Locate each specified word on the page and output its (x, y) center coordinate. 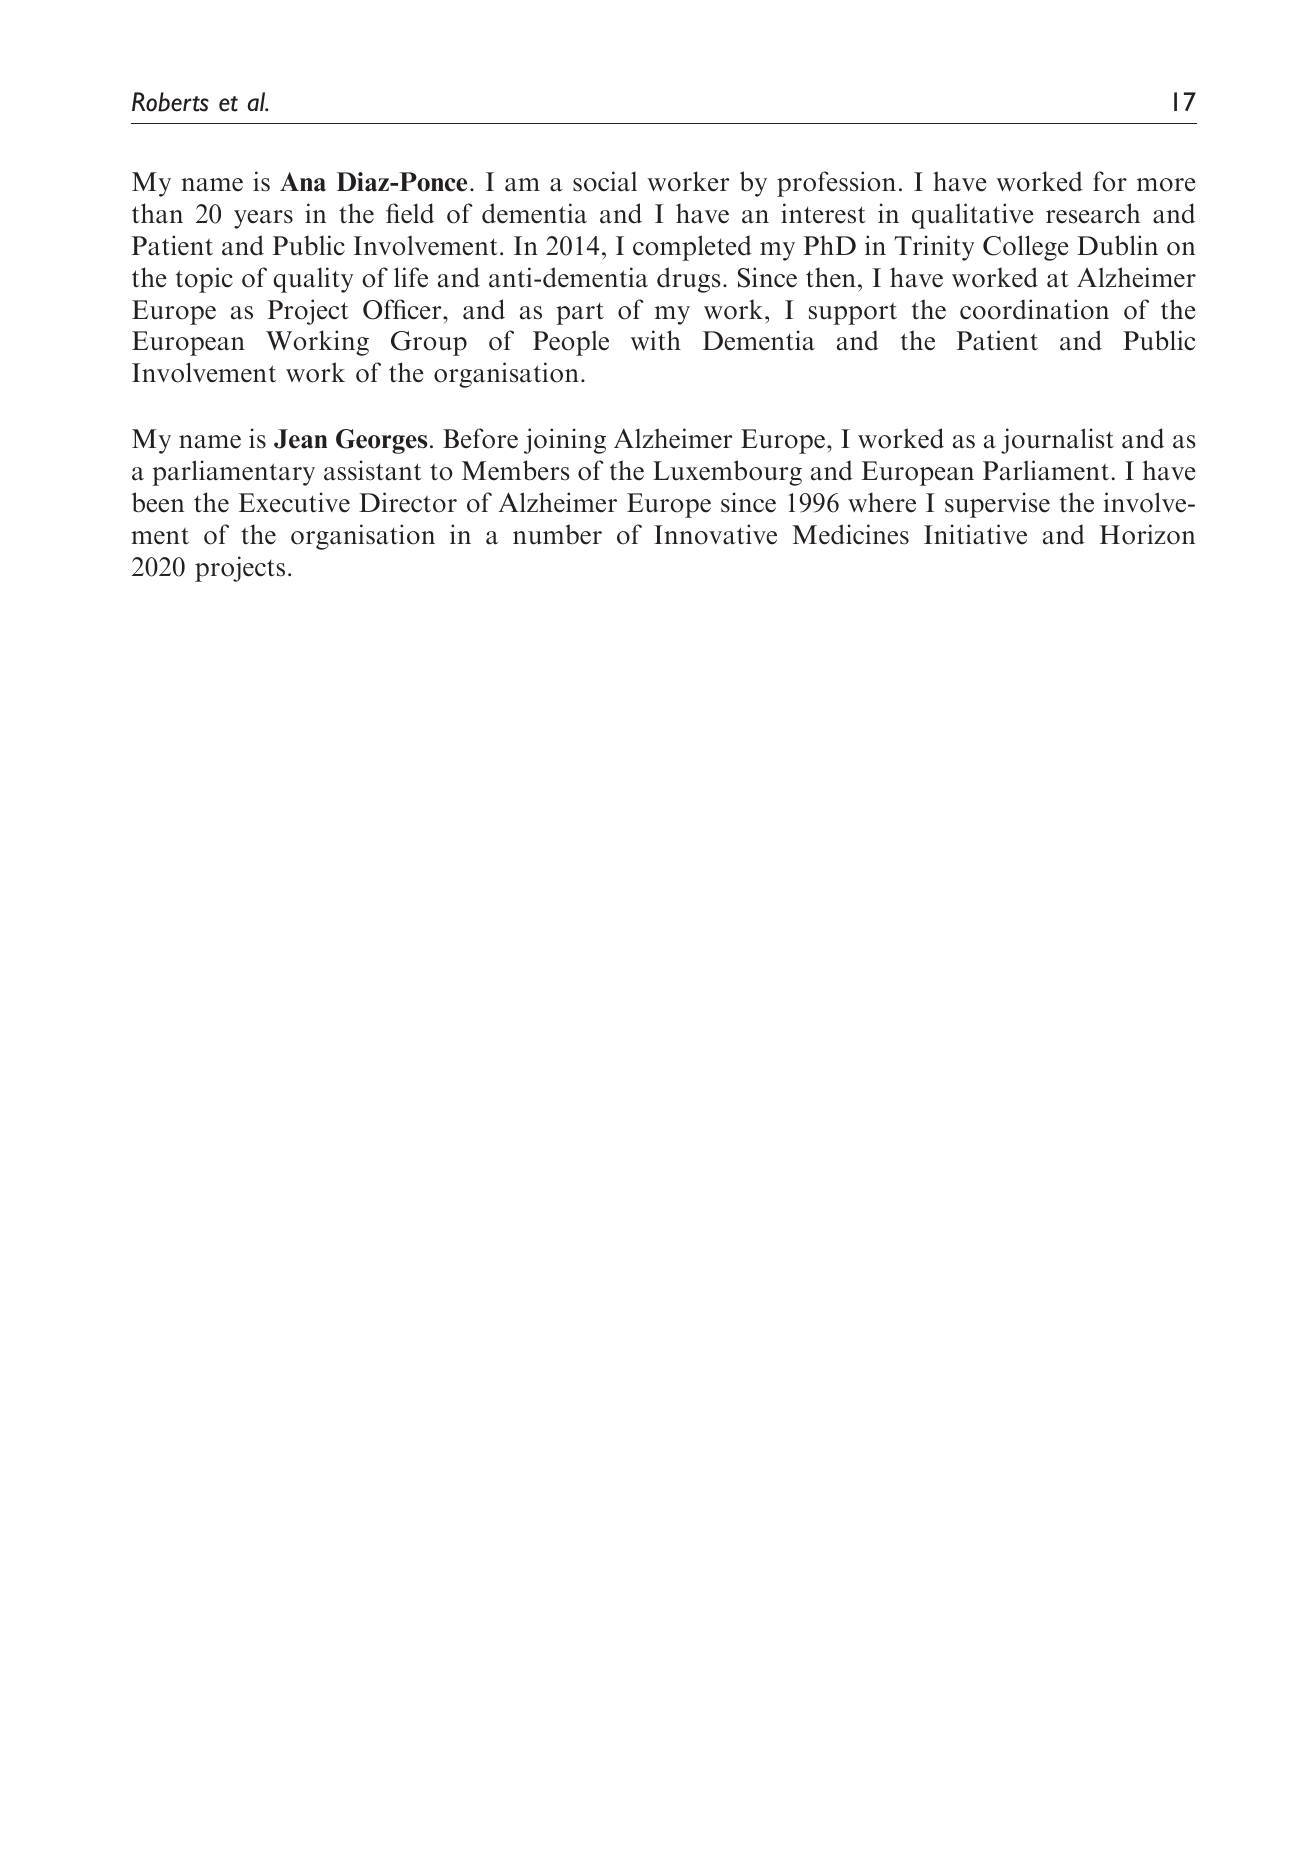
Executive (294, 502)
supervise (997, 505)
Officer (403, 309)
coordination (1034, 309)
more (1166, 185)
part (580, 313)
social (605, 181)
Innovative (715, 534)
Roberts (170, 102)
